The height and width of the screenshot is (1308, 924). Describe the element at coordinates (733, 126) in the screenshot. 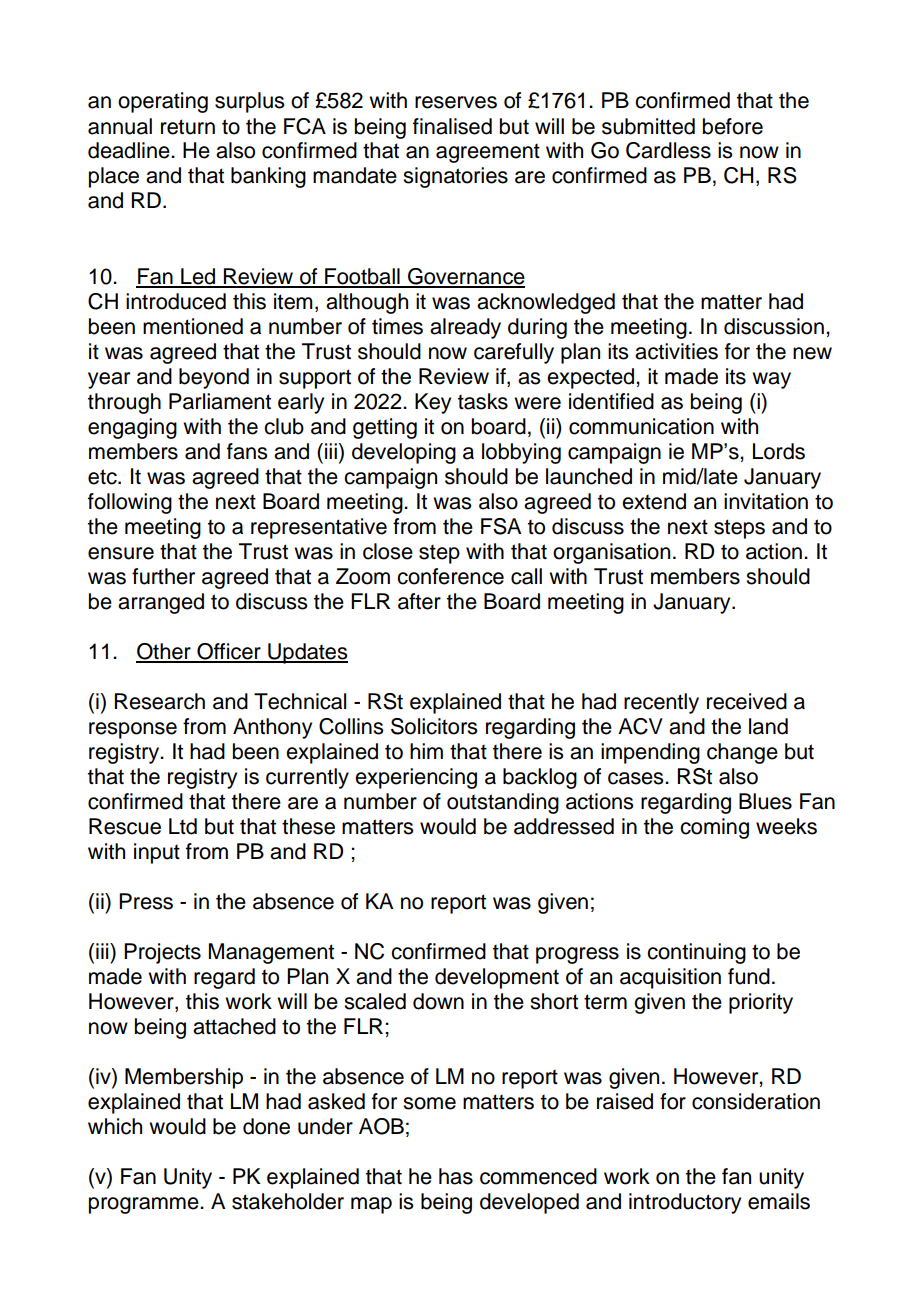

I see `before` at that location.
